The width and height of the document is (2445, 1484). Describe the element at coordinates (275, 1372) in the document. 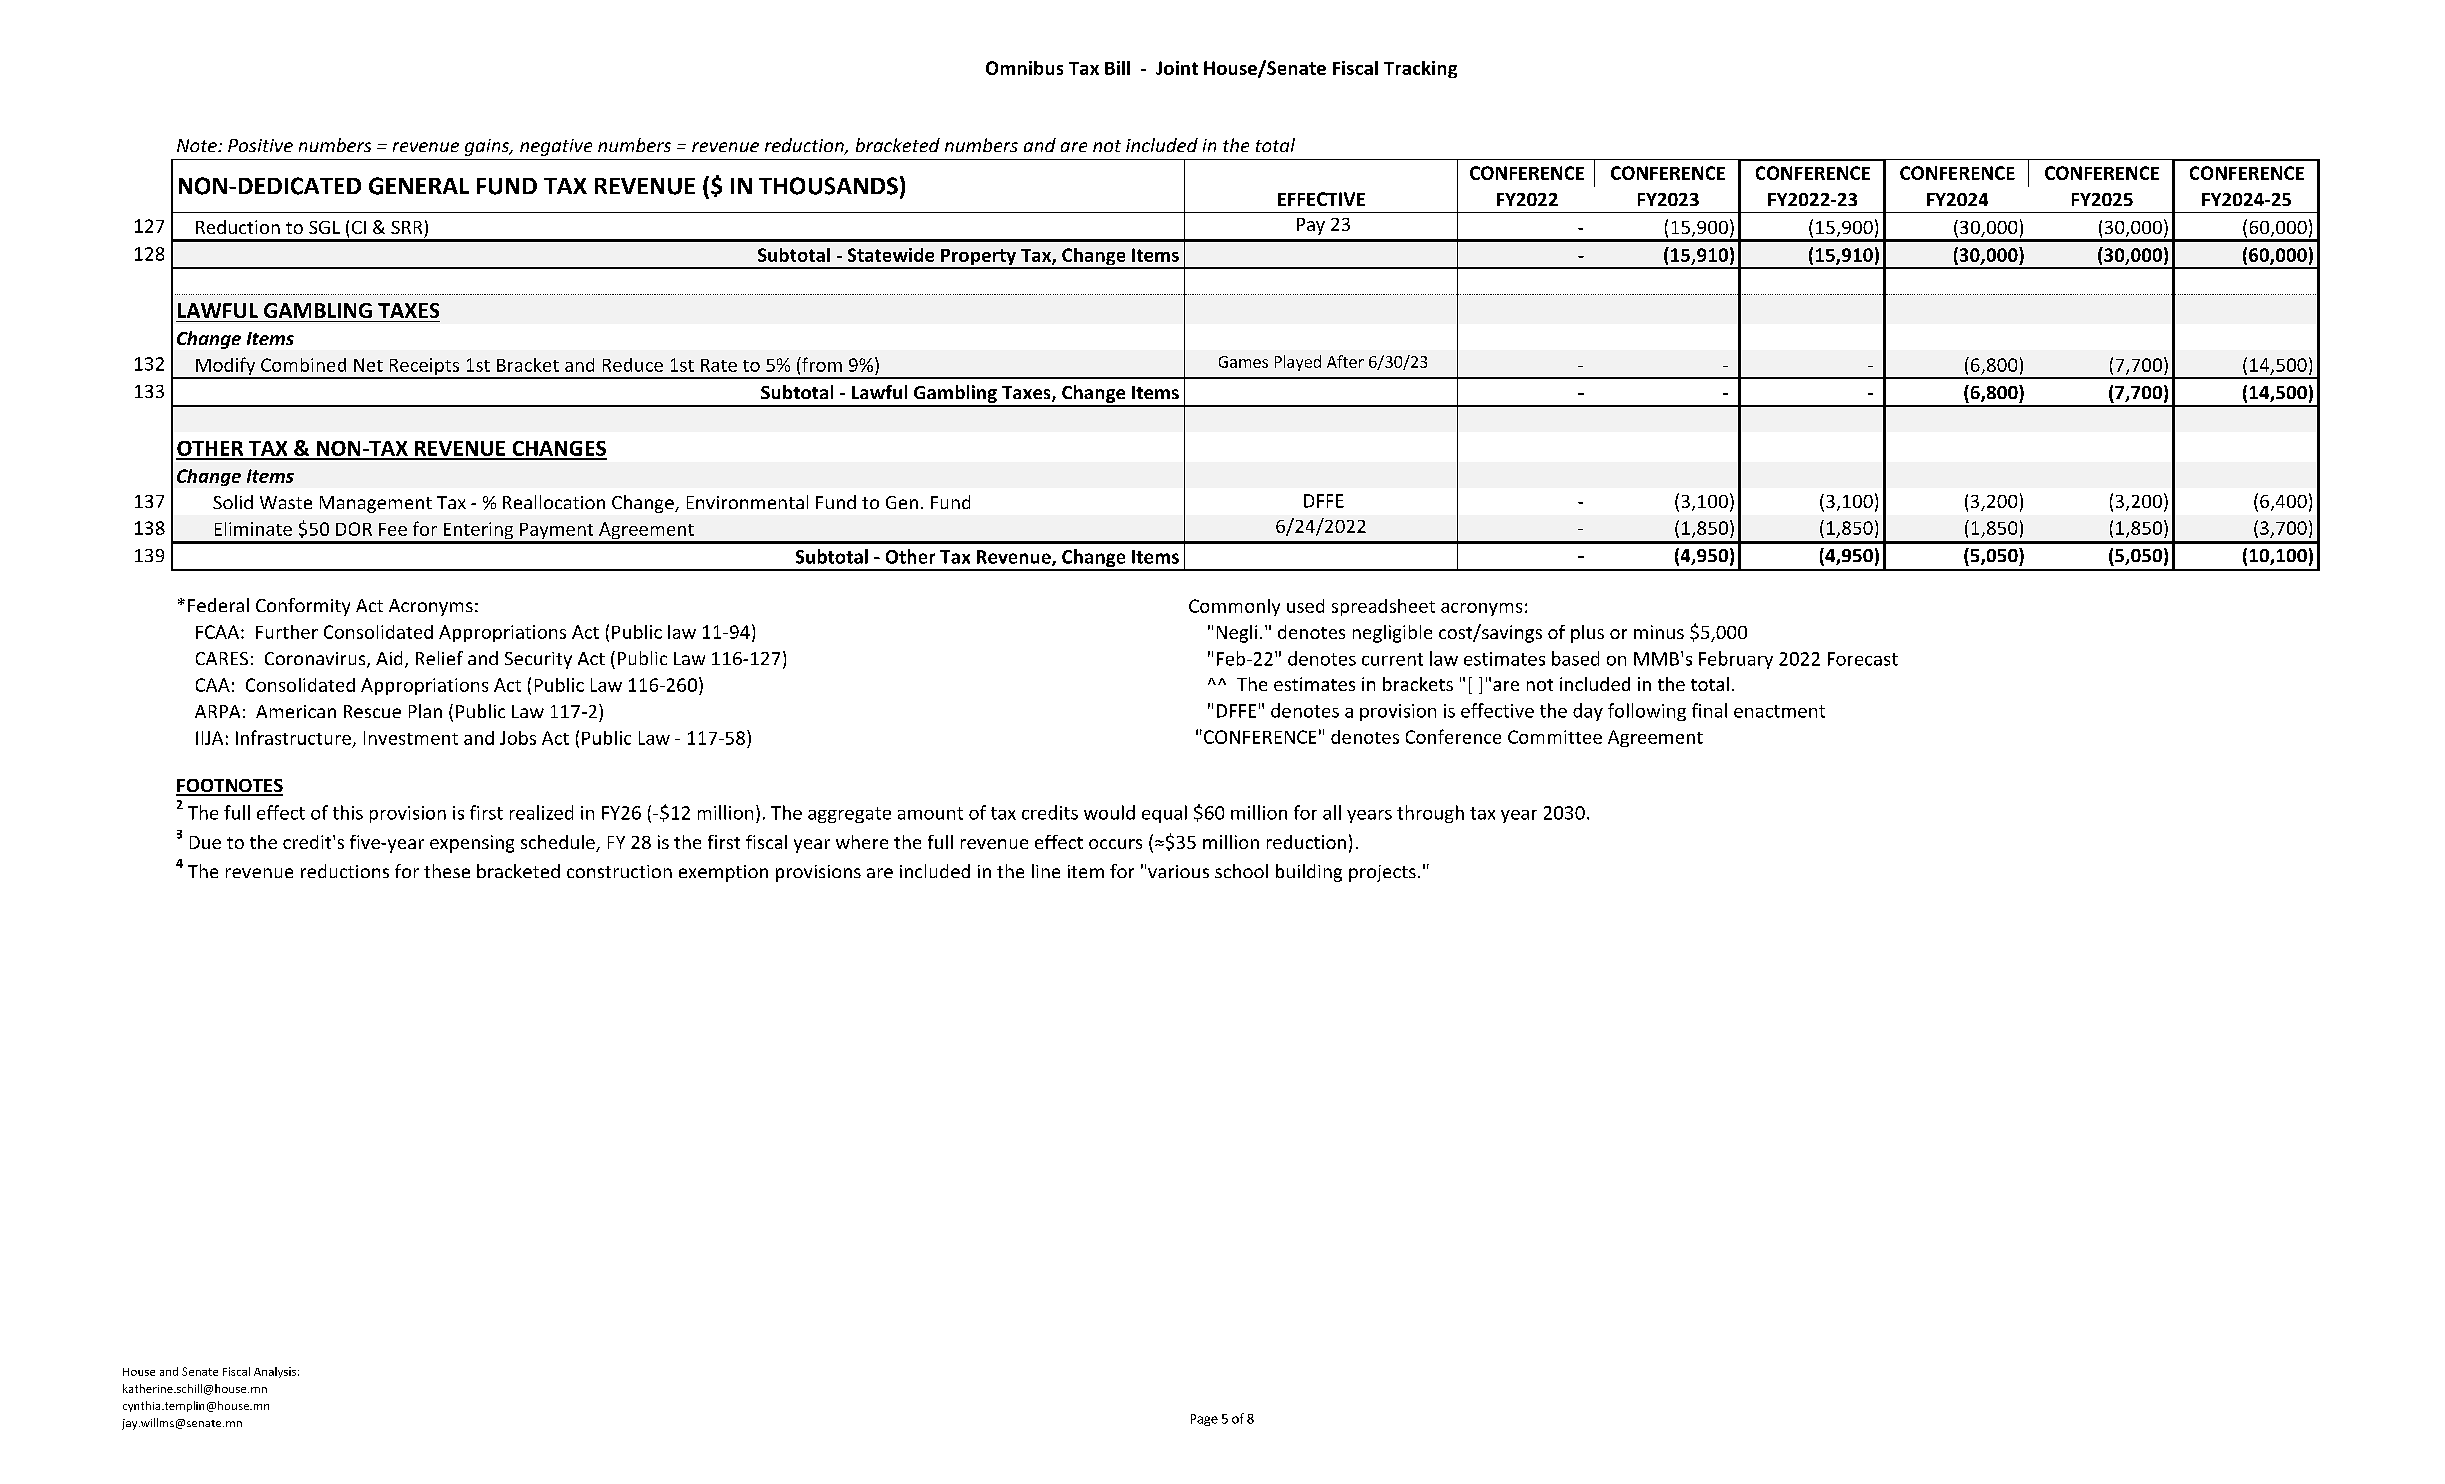

I see `Analysis` at that location.
